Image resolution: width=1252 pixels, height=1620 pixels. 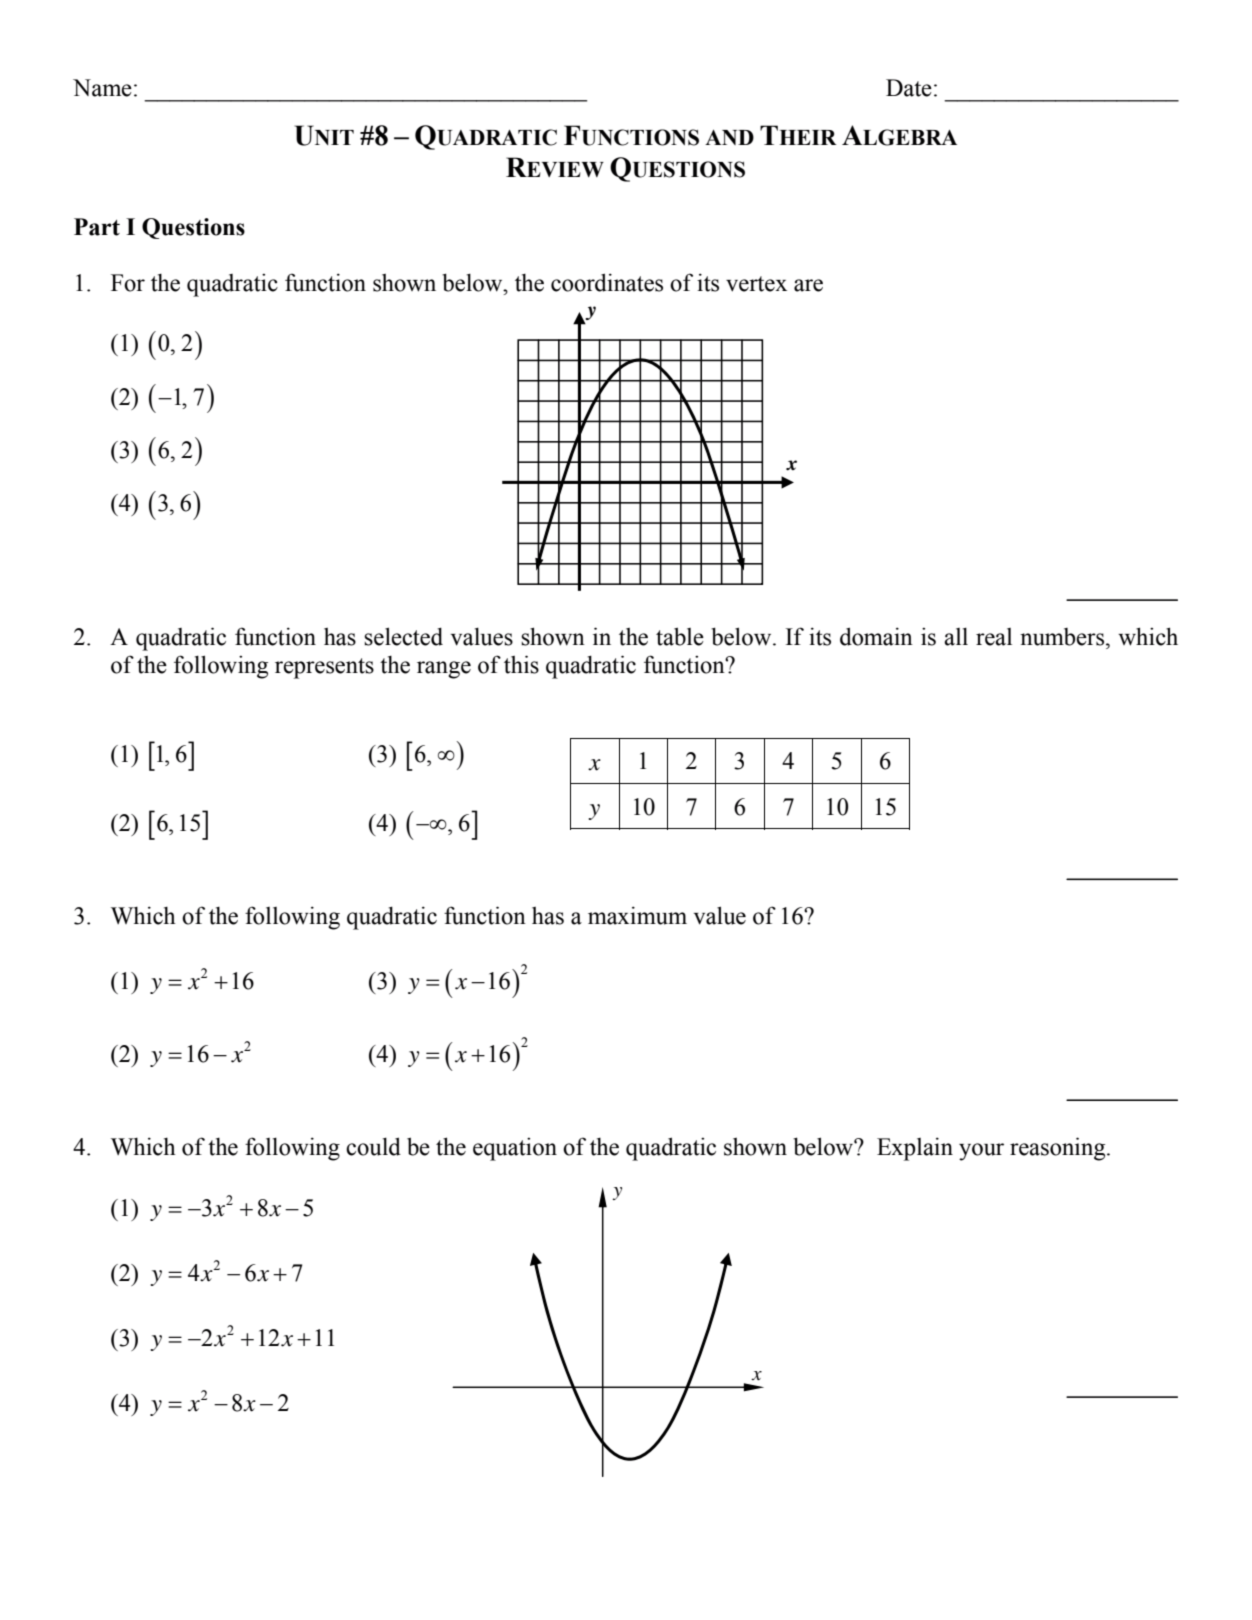 What do you see at coordinates (102, 88) in the screenshot?
I see `Name` at bounding box center [102, 88].
